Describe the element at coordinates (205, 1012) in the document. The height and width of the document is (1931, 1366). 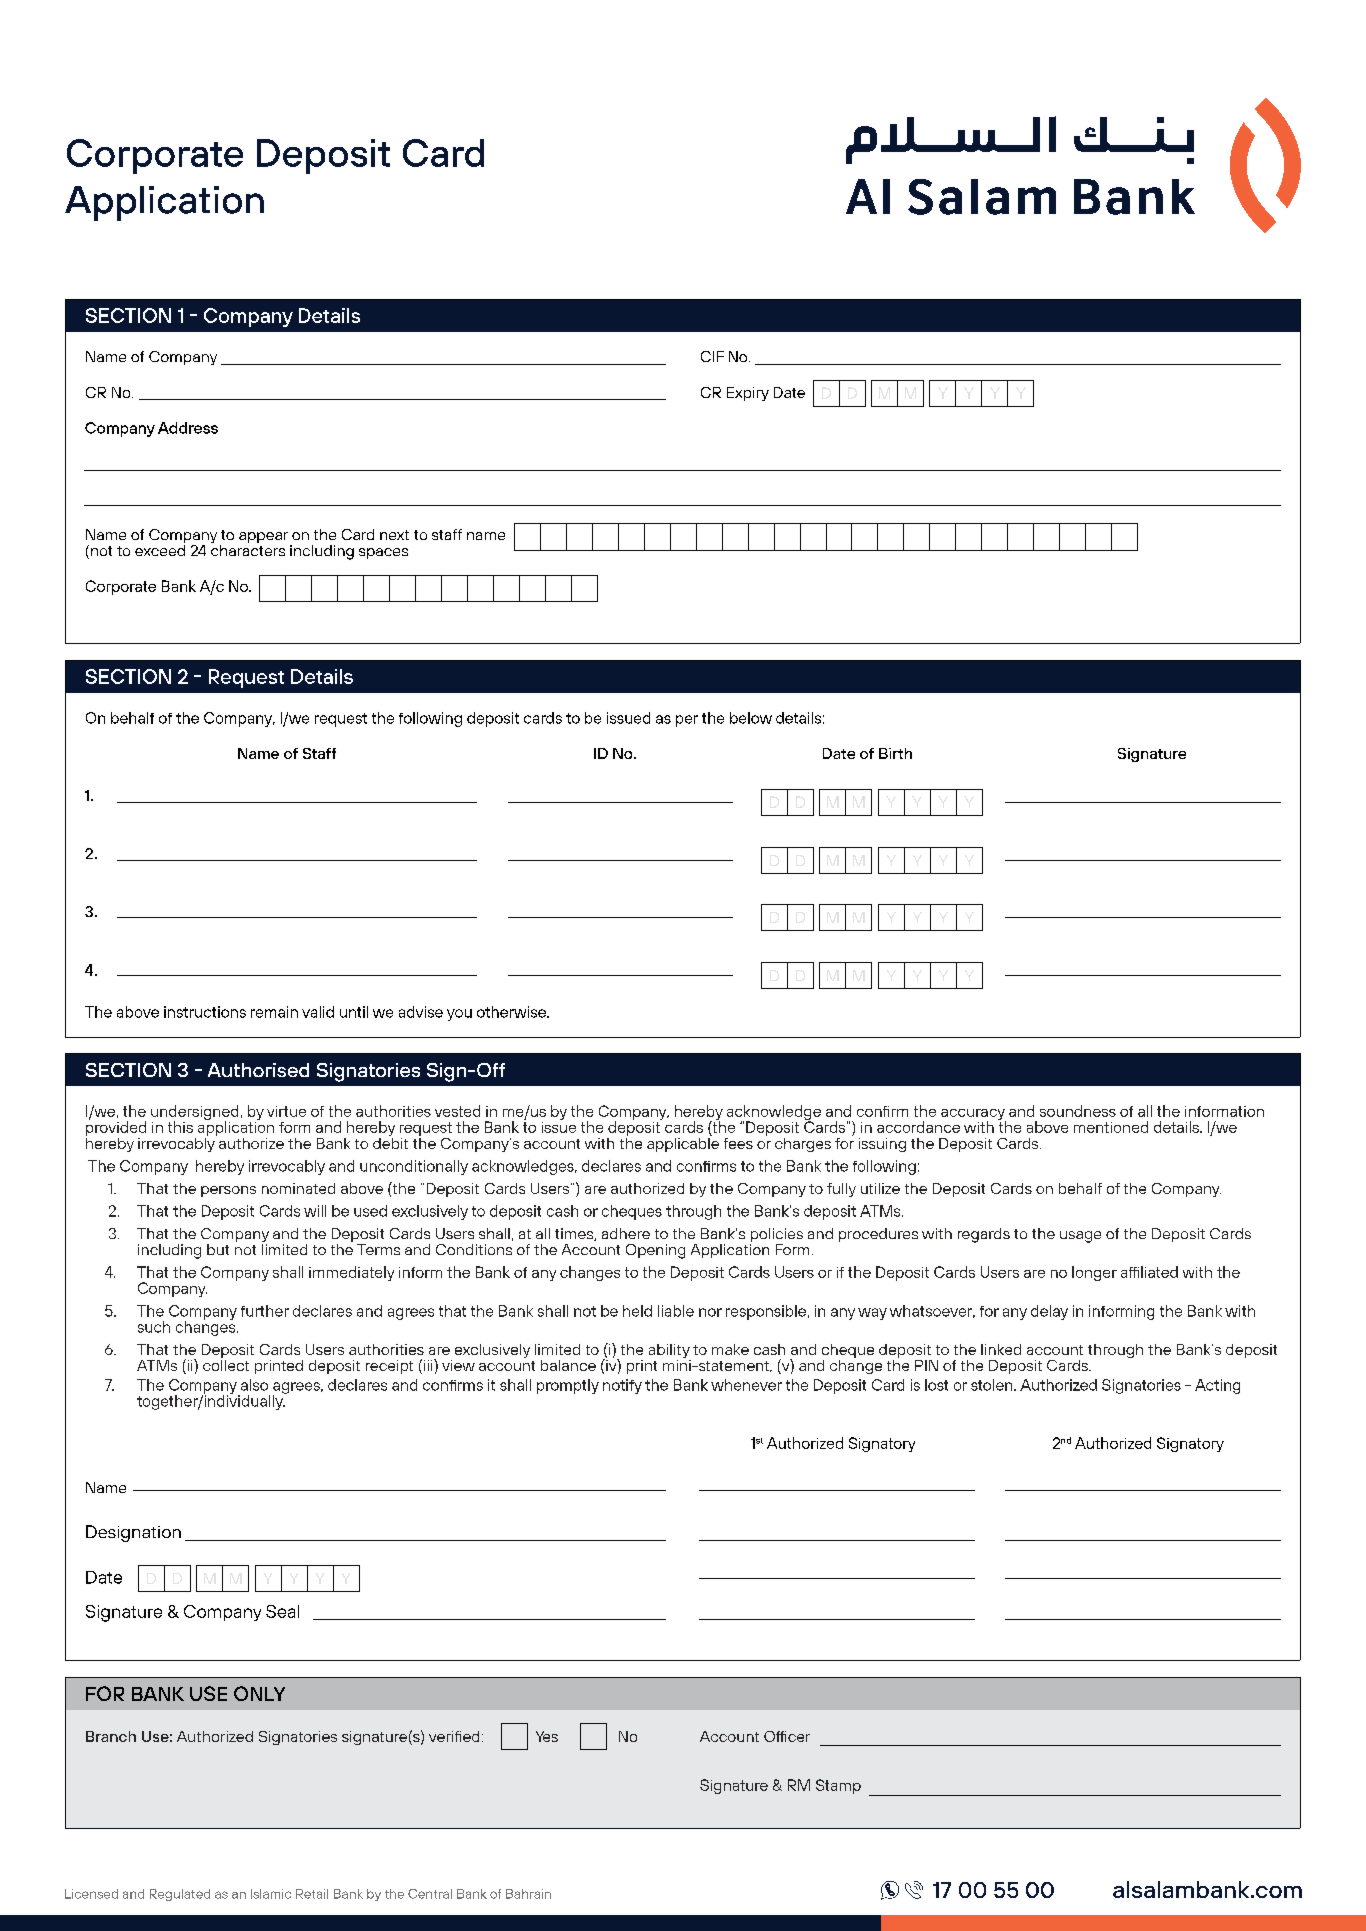
I see `instructions` at that location.
